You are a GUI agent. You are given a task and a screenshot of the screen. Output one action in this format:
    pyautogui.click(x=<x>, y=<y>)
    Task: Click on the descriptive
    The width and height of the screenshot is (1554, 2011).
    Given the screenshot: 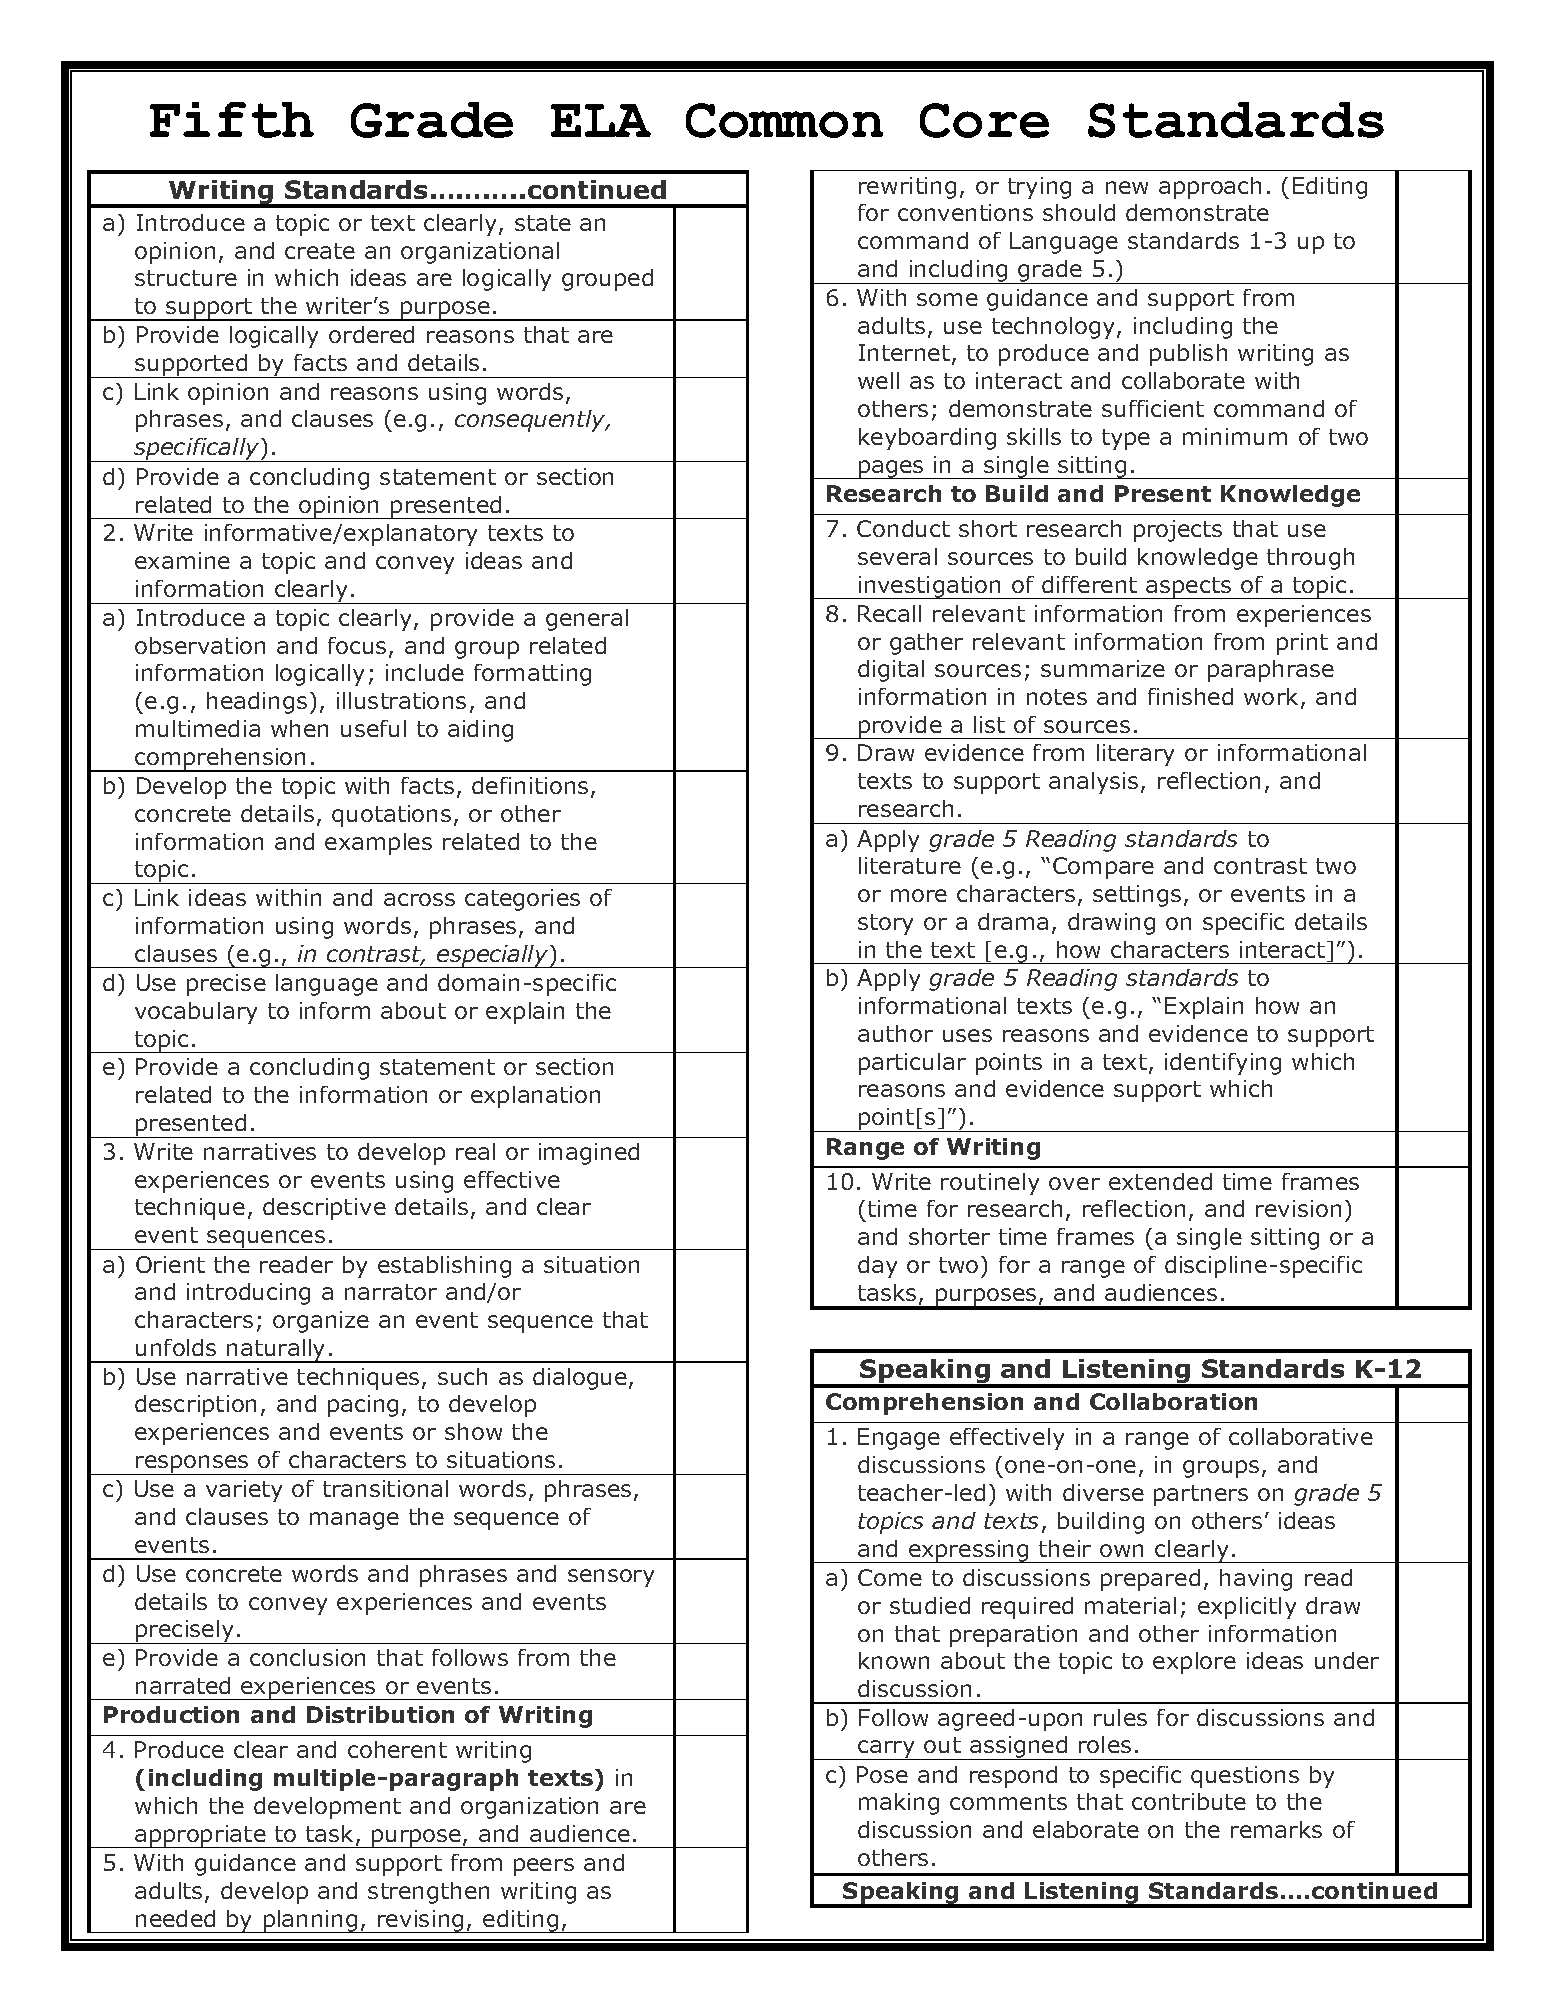 What is the action you would take?
    pyautogui.click(x=324, y=1209)
